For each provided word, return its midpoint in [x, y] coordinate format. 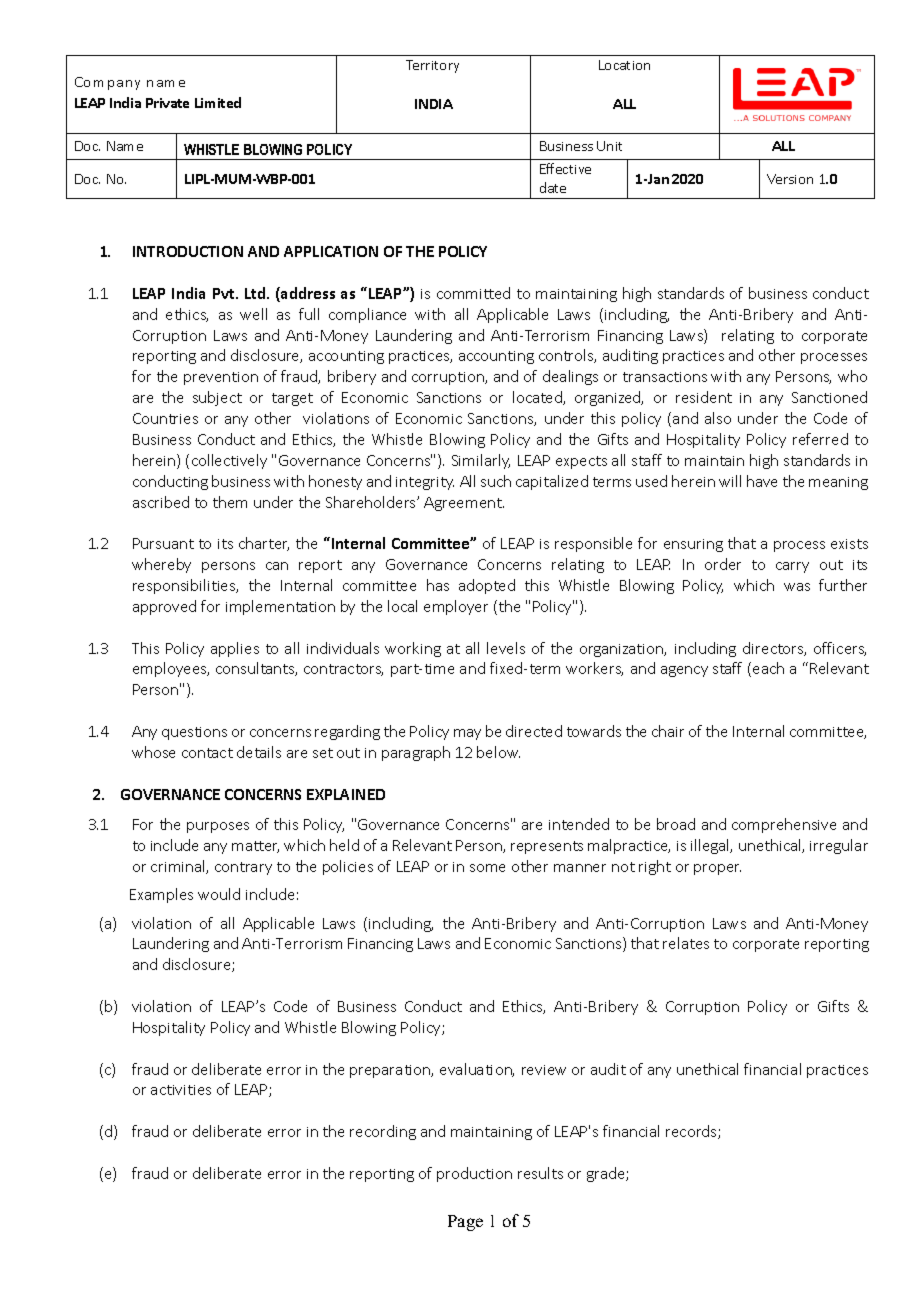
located [538, 398]
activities [181, 1090]
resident [704, 397]
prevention [221, 378]
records [692, 1132]
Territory [432, 66]
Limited [218, 102]
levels [506, 648]
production [474, 1174]
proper [717, 869]
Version [790, 179]
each [768, 668]
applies [235, 649]
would [219, 894]
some [487, 868]
